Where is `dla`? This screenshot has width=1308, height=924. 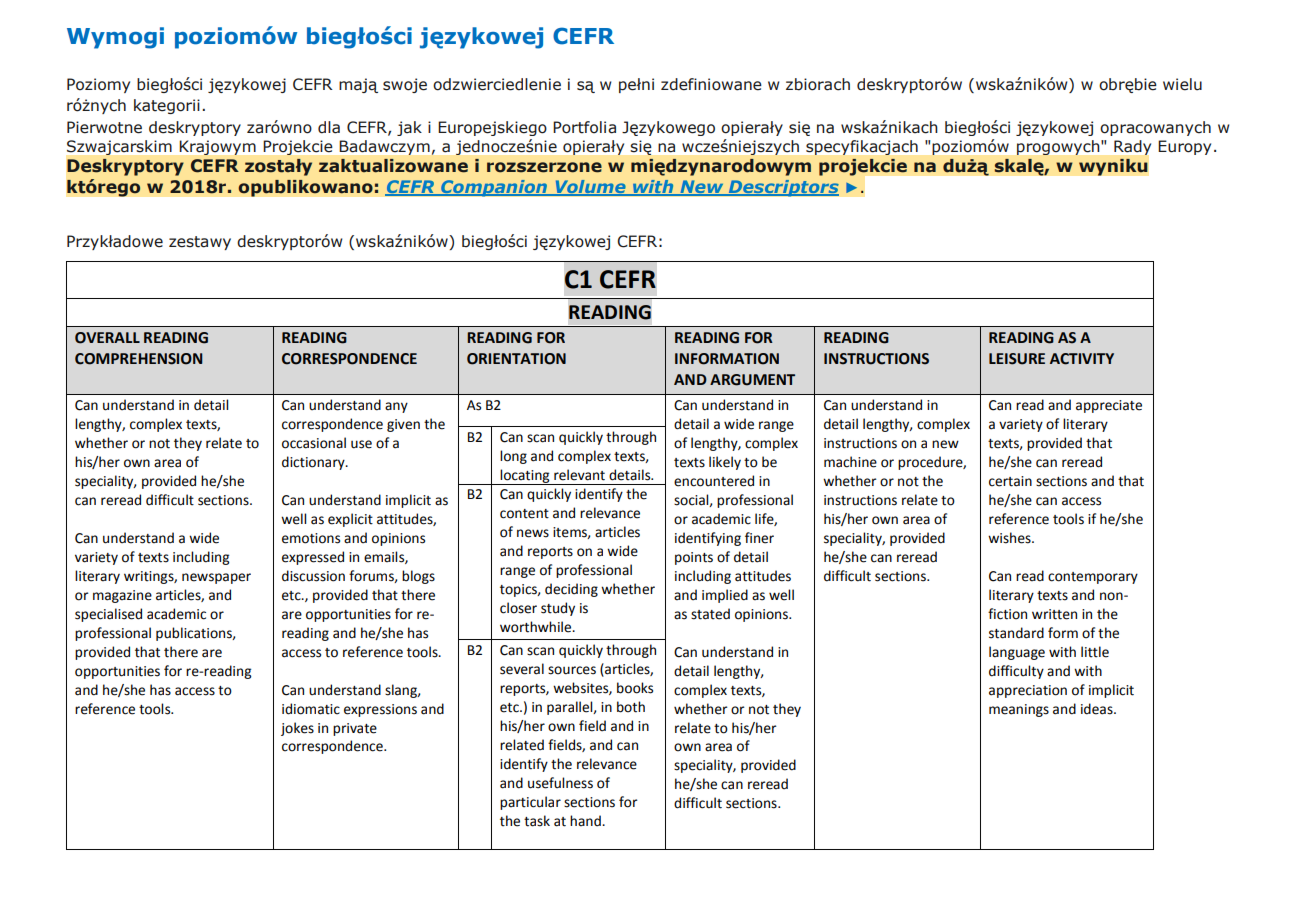 dla is located at coordinates (329, 127).
